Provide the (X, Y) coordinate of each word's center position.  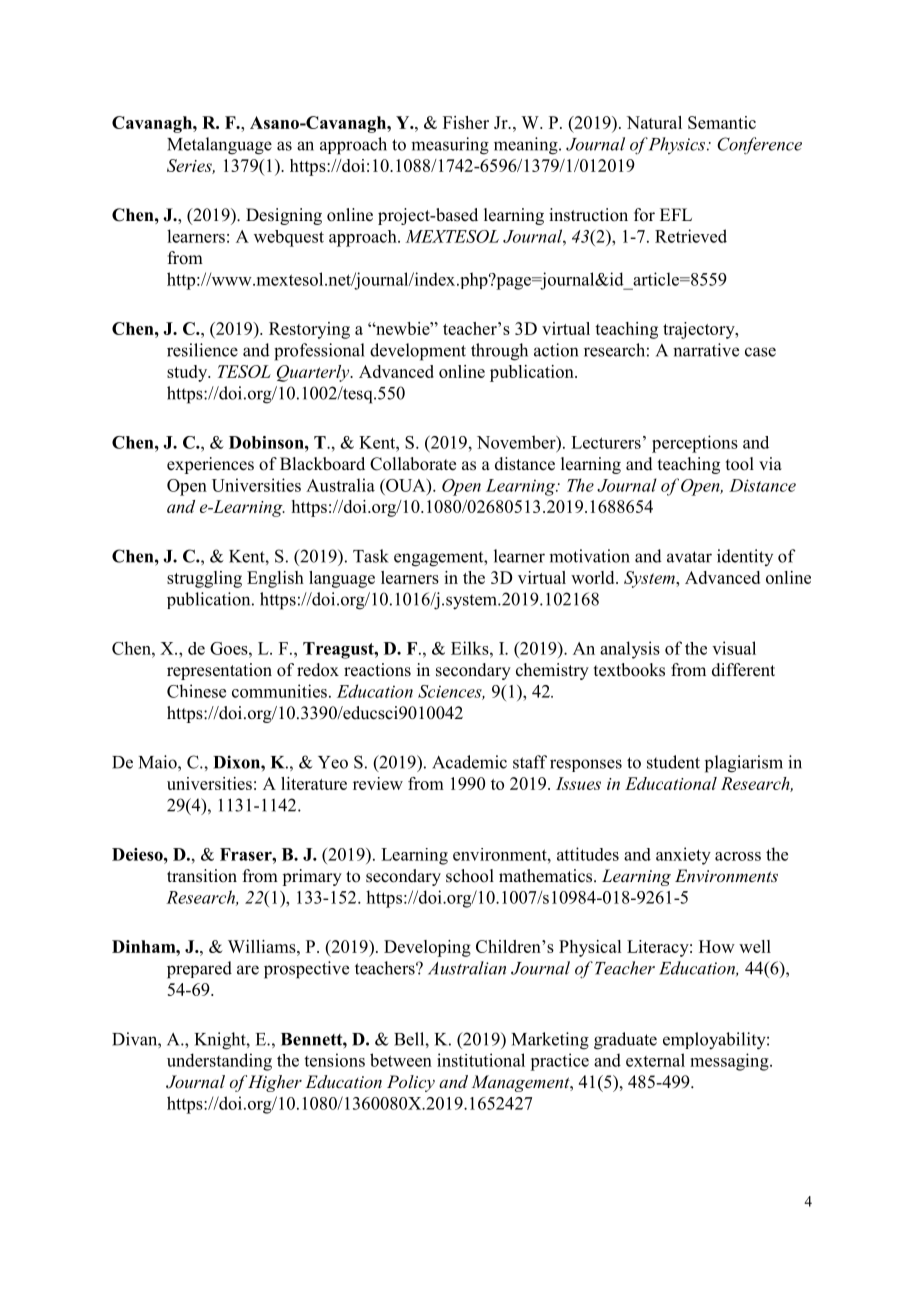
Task (371, 556)
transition (202, 876)
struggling (204, 579)
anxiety (683, 856)
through (499, 352)
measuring (450, 146)
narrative (706, 350)
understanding (219, 1062)
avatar (689, 557)
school (470, 876)
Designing (284, 216)
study (188, 373)
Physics (676, 145)
